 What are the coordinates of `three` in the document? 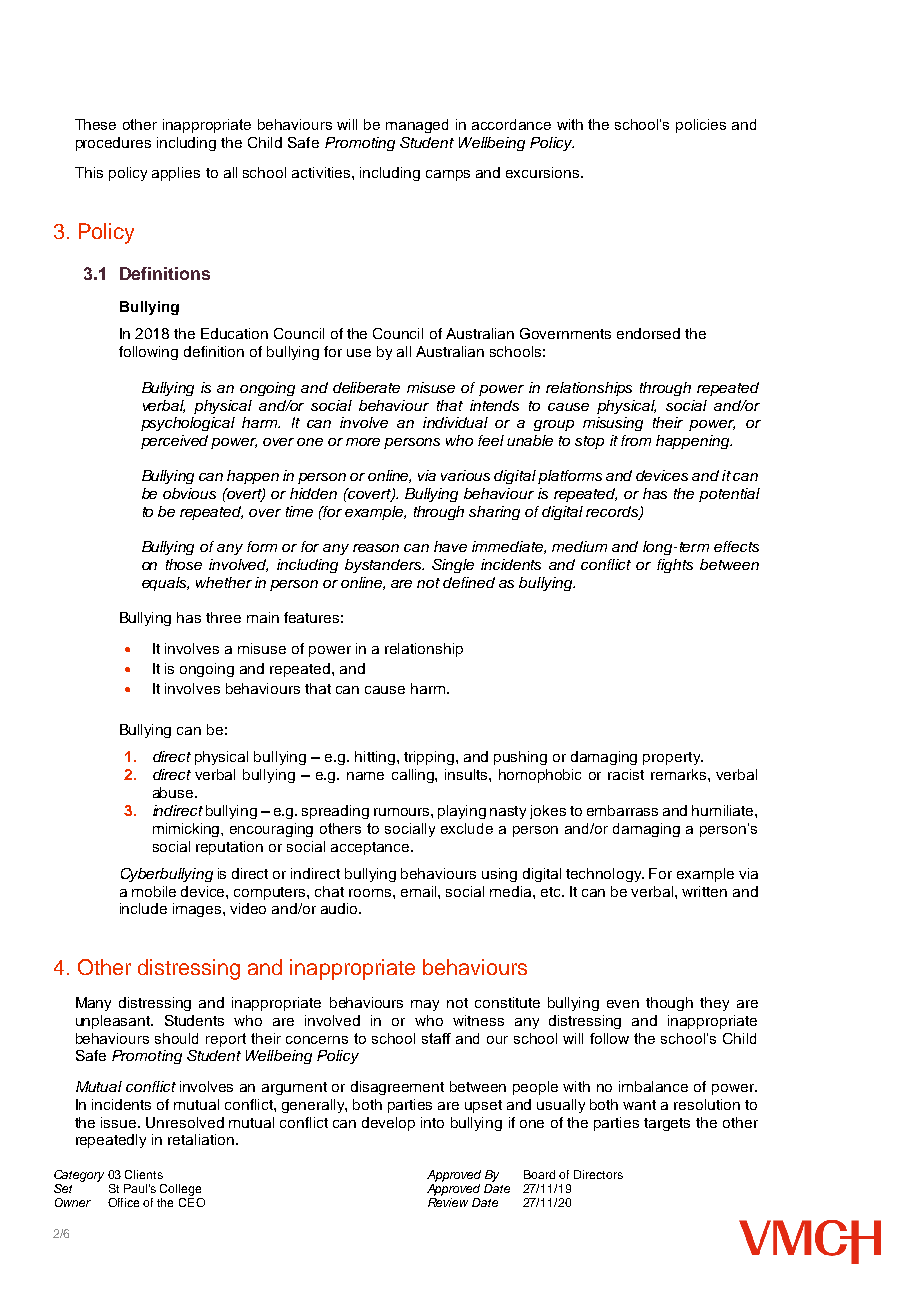 It's located at (223, 617).
